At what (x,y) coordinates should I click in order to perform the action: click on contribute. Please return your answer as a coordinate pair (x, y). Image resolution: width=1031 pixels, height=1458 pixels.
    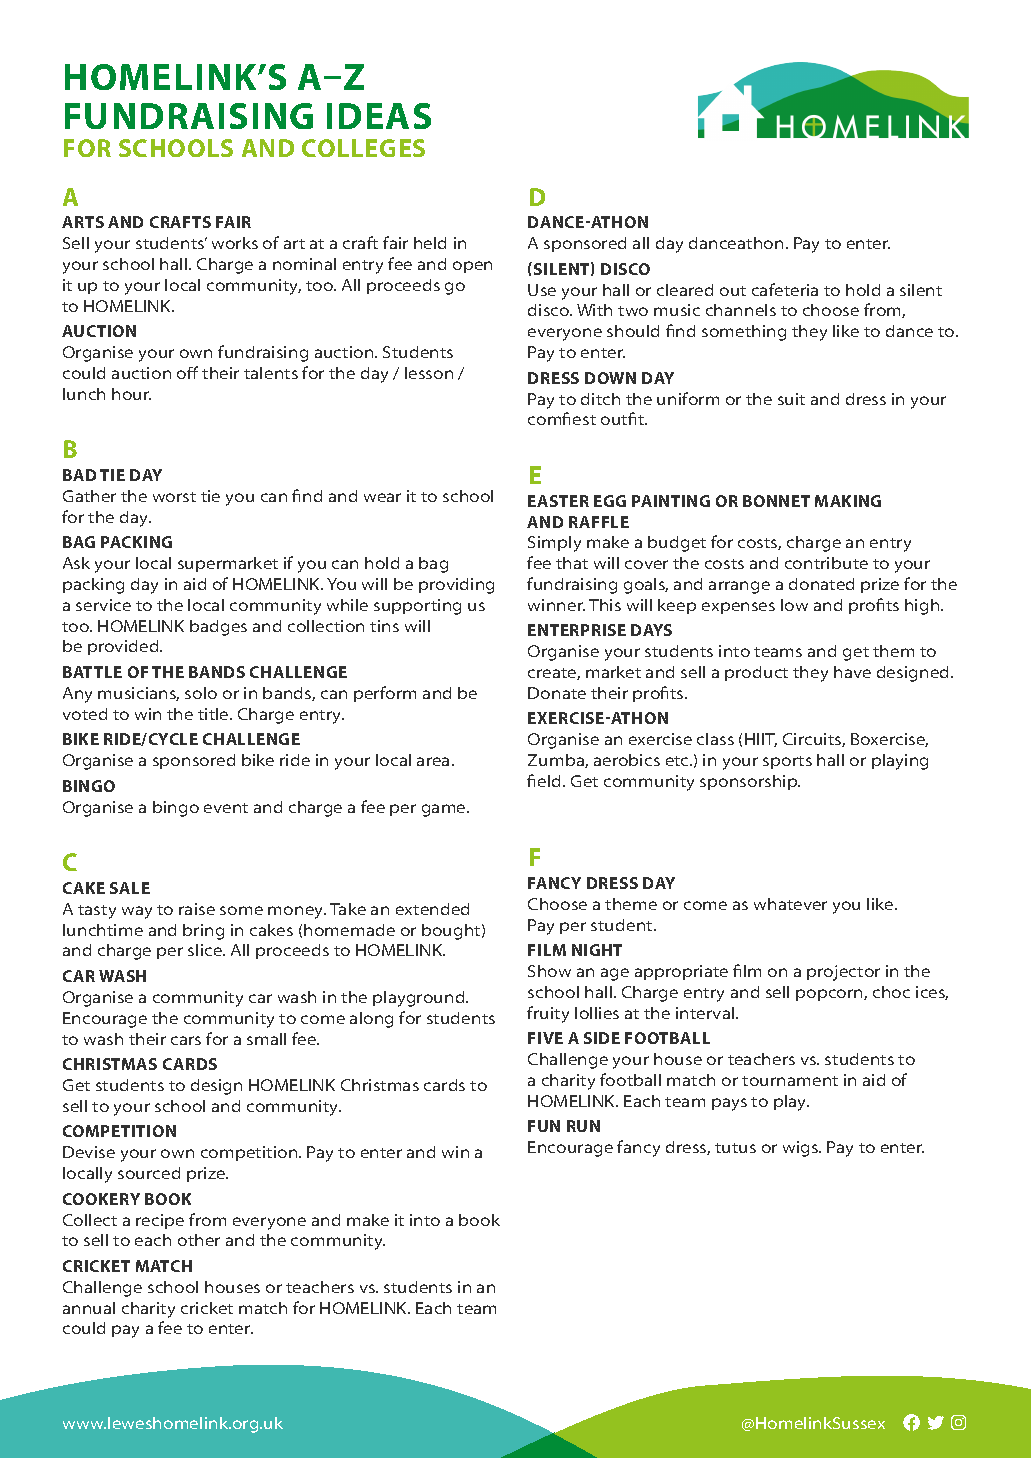
    Looking at the image, I should click on (826, 563).
